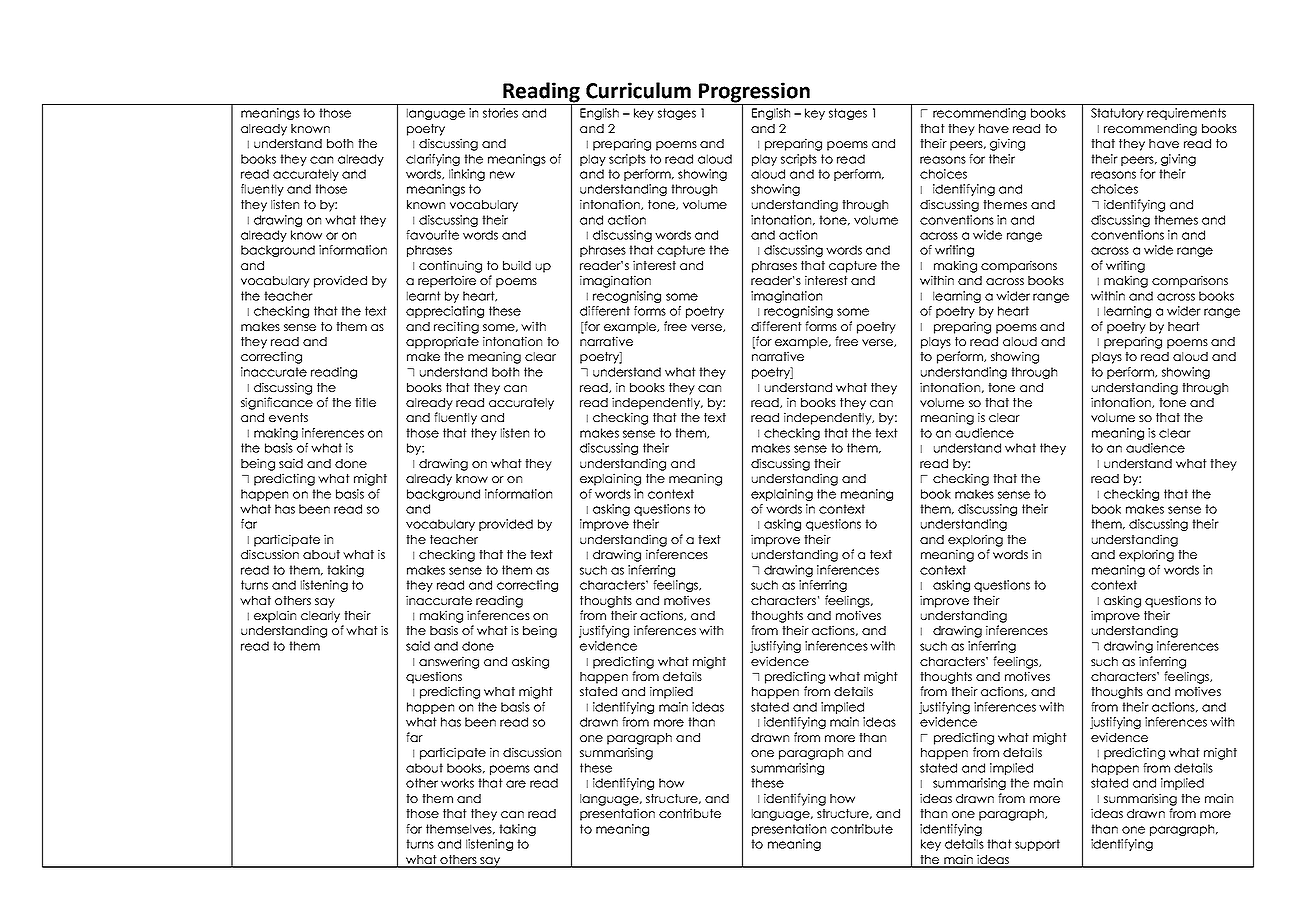  I want to click on answering, so click(449, 662).
